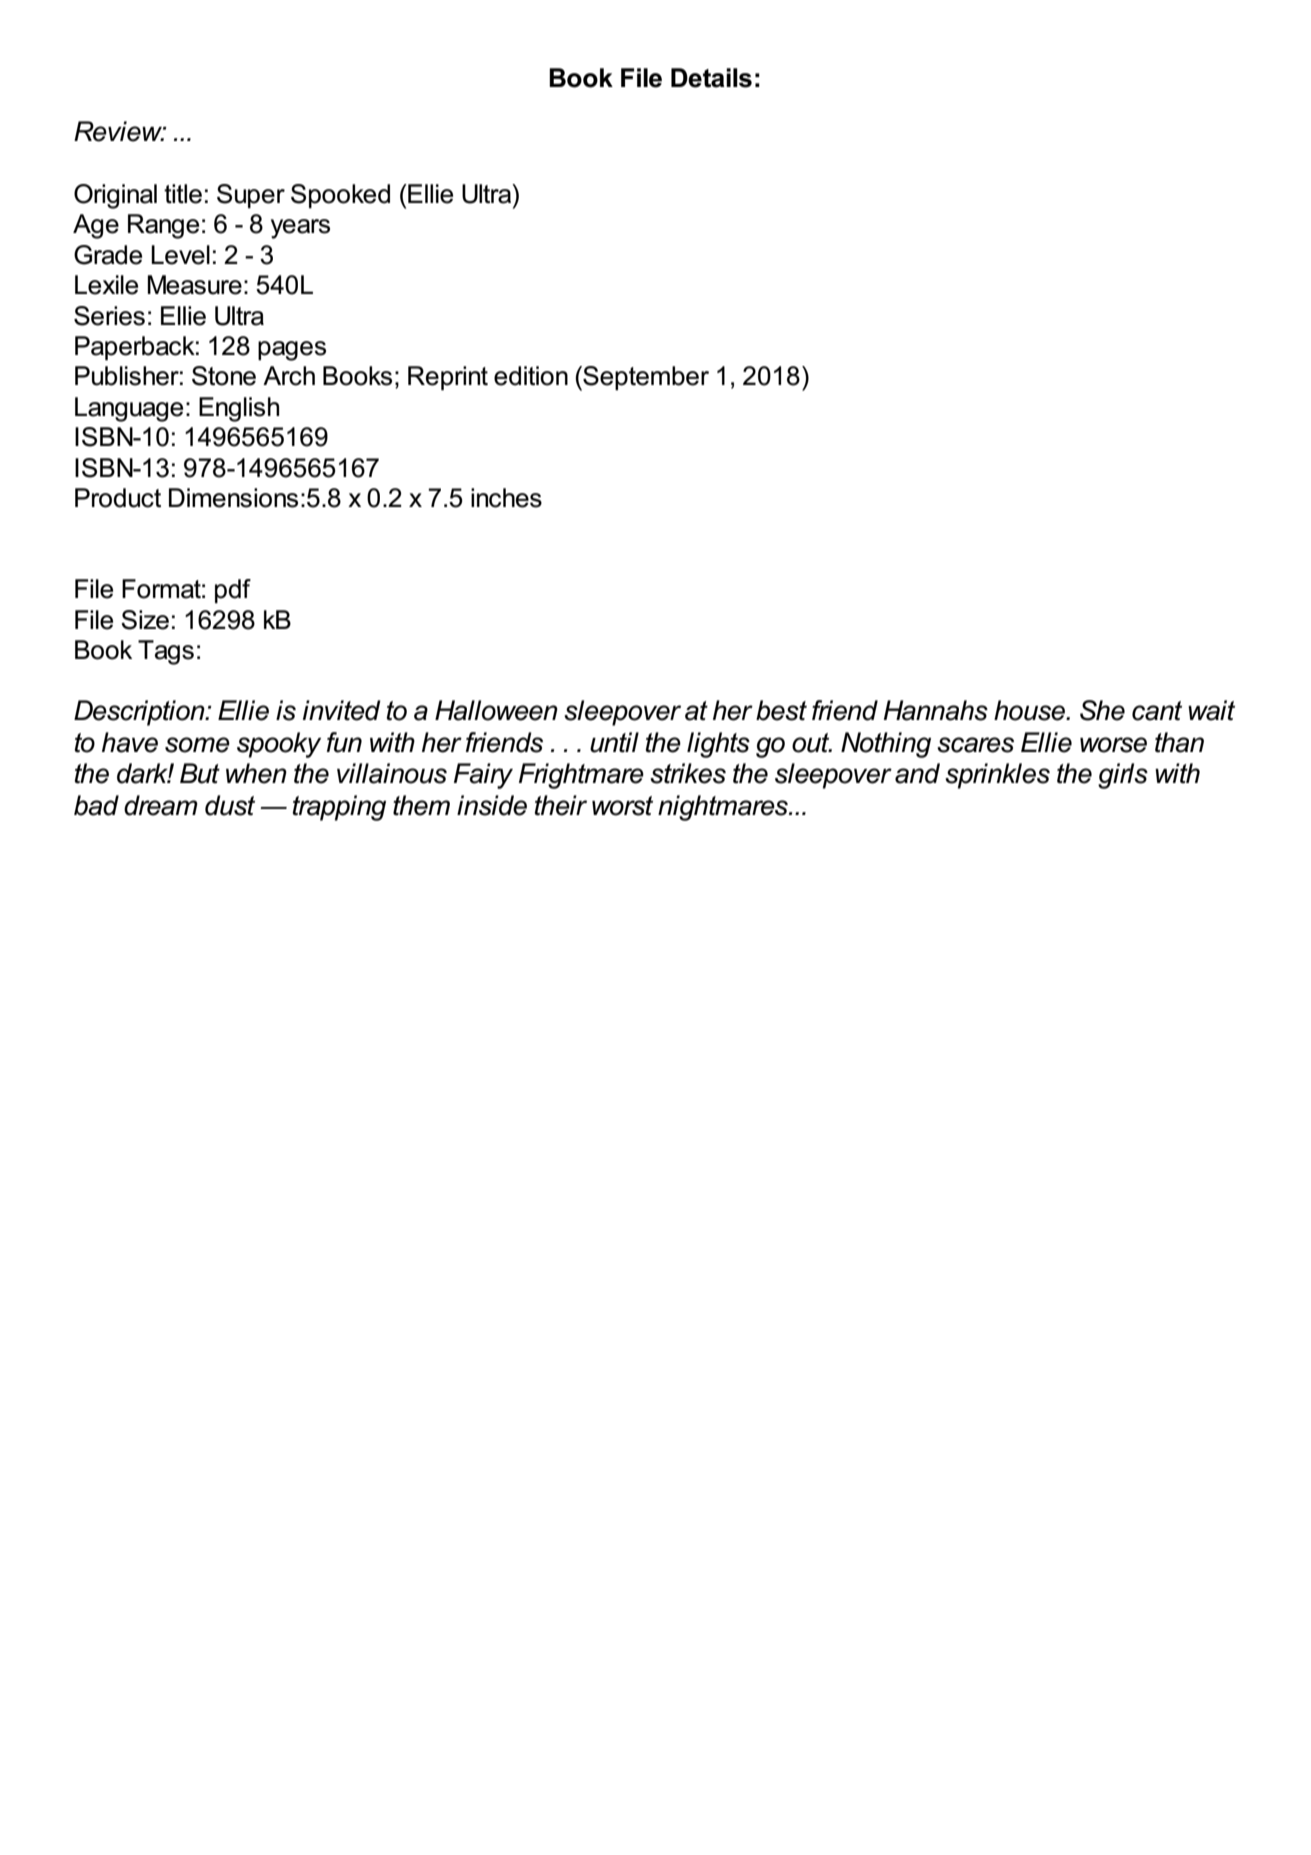 This image has width=1311, height=1855. I want to click on English, so click(239, 409).
